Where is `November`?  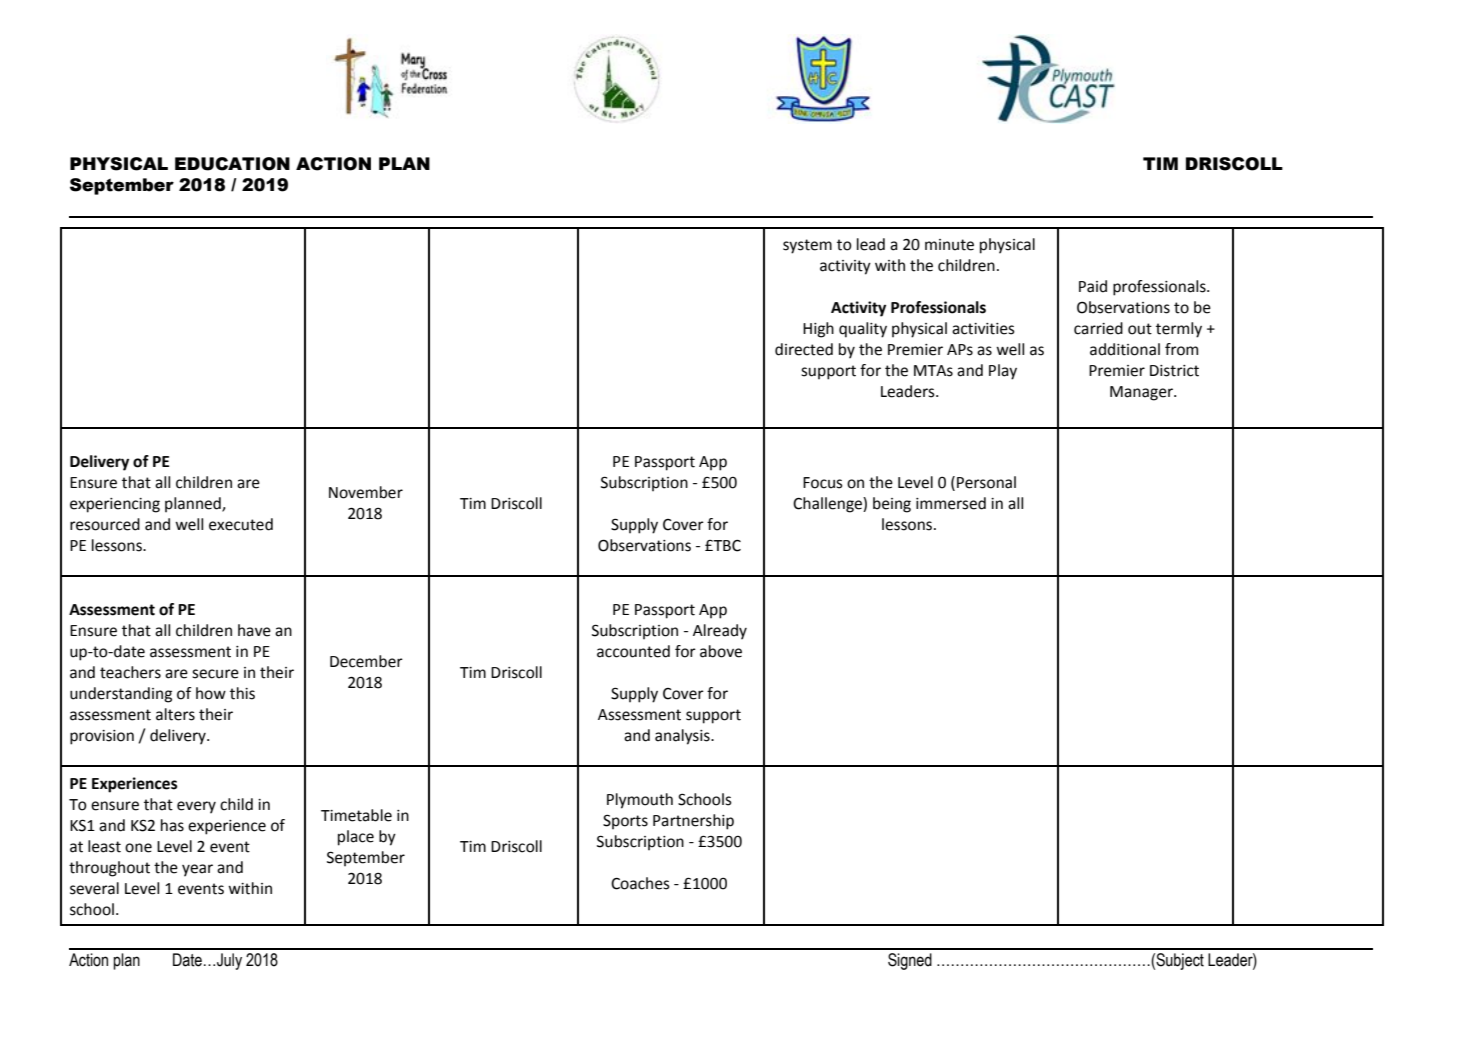 November is located at coordinates (366, 492).
